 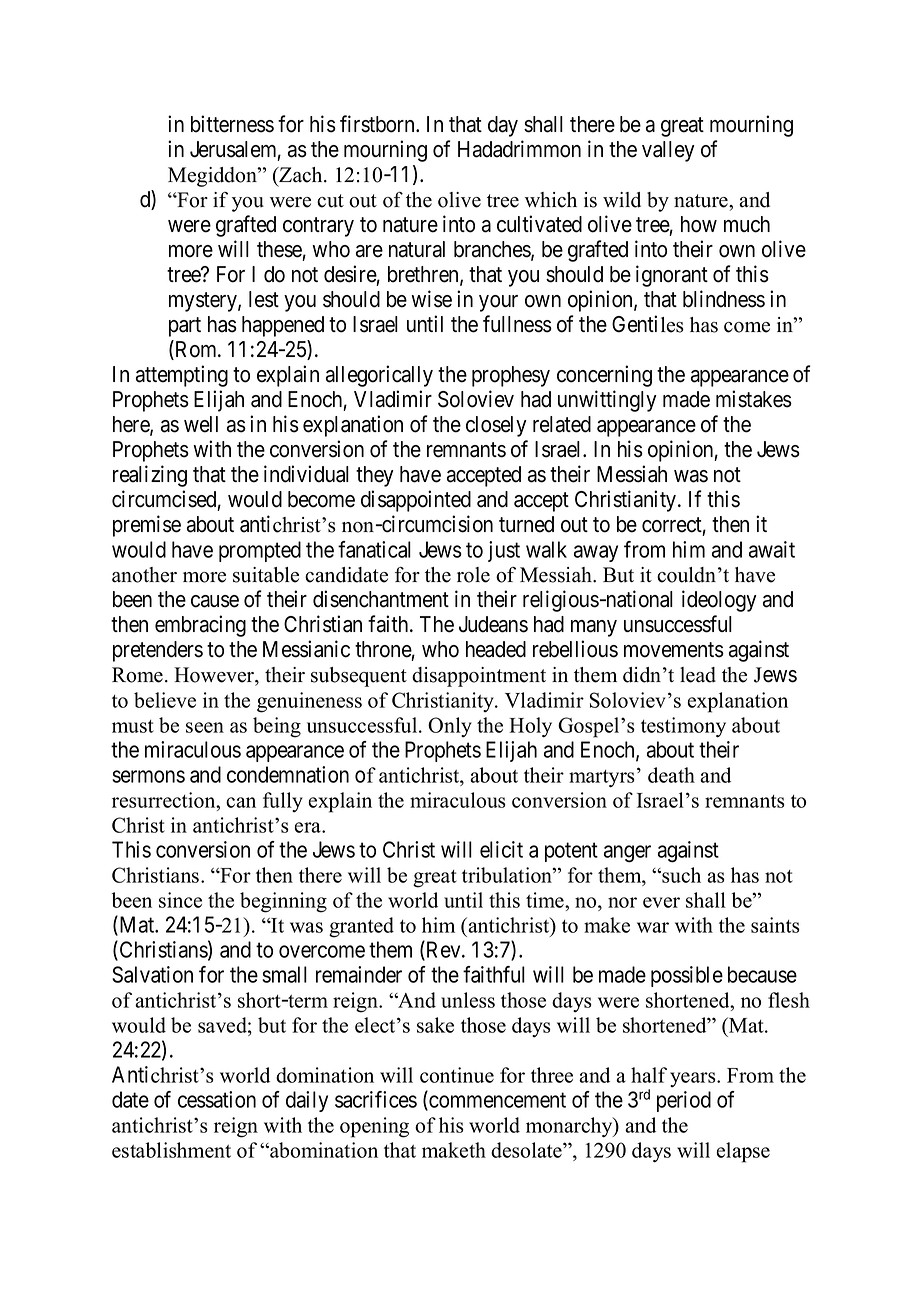 What do you see at coordinates (468, 1000) in the screenshot?
I see `unless` at bounding box center [468, 1000].
